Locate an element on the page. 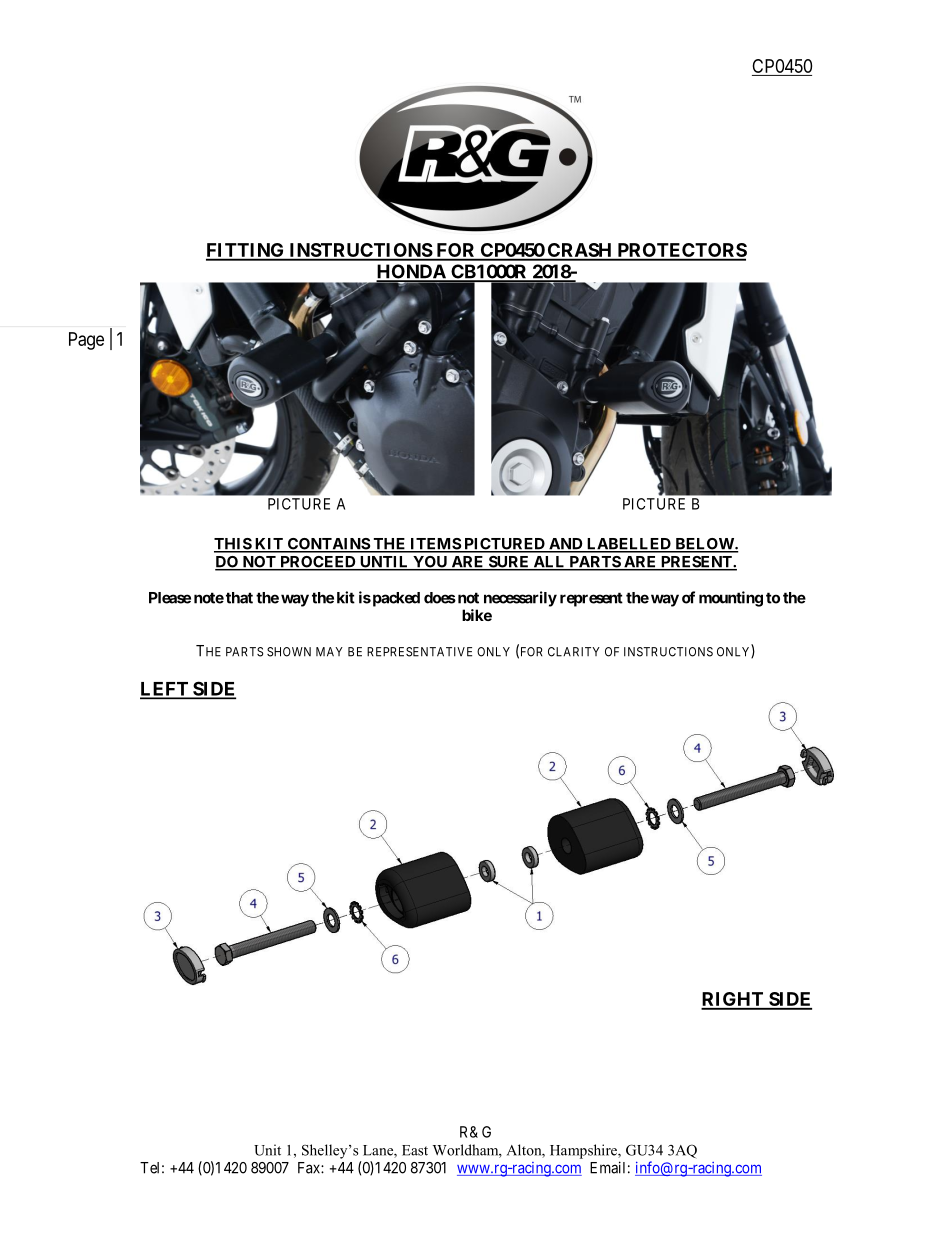 The width and height of the page is (952, 1233). CLARITY is located at coordinates (574, 652).
